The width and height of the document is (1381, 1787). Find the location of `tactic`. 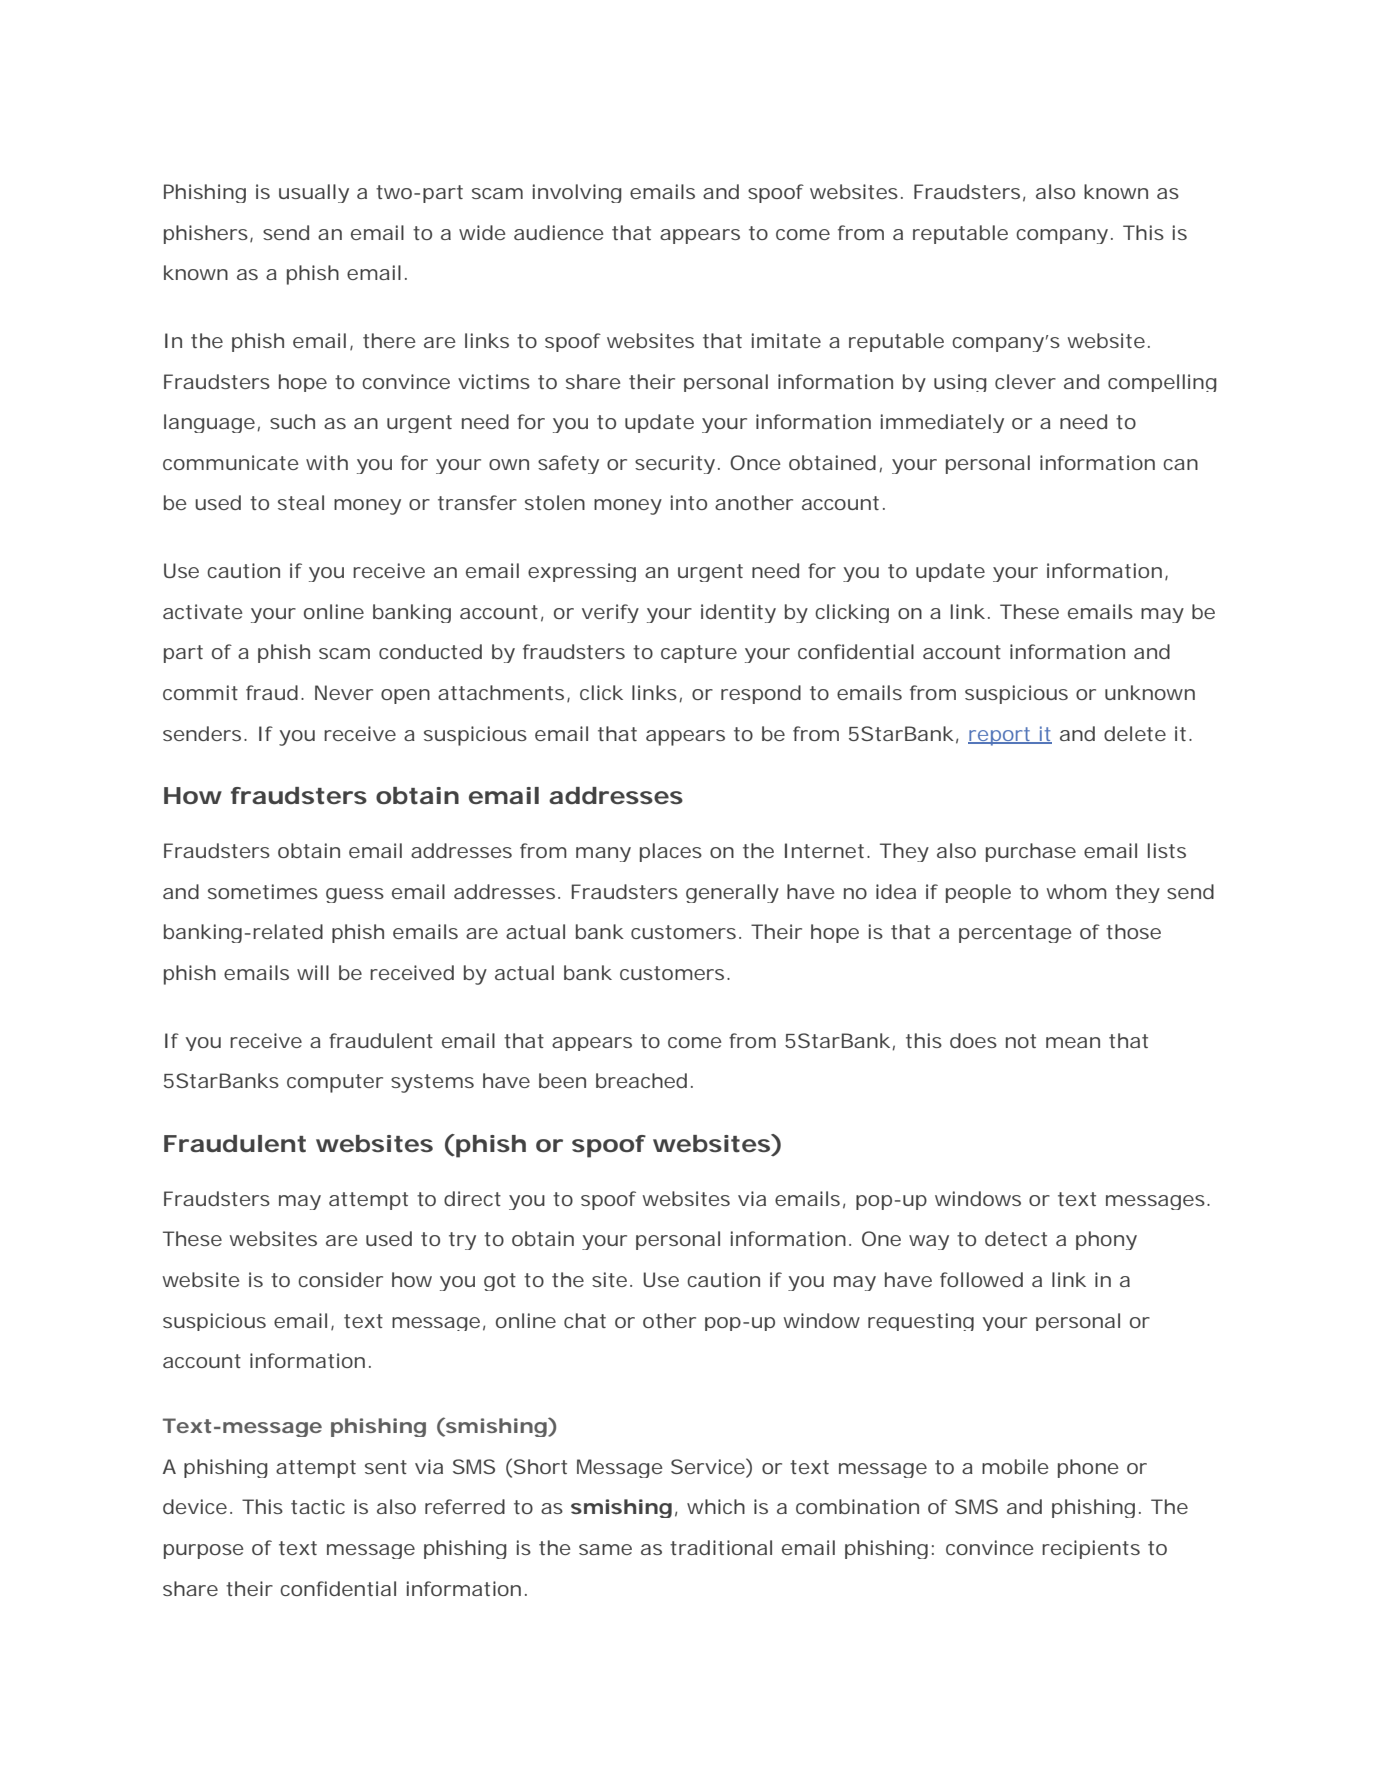

tactic is located at coordinates (318, 1506).
